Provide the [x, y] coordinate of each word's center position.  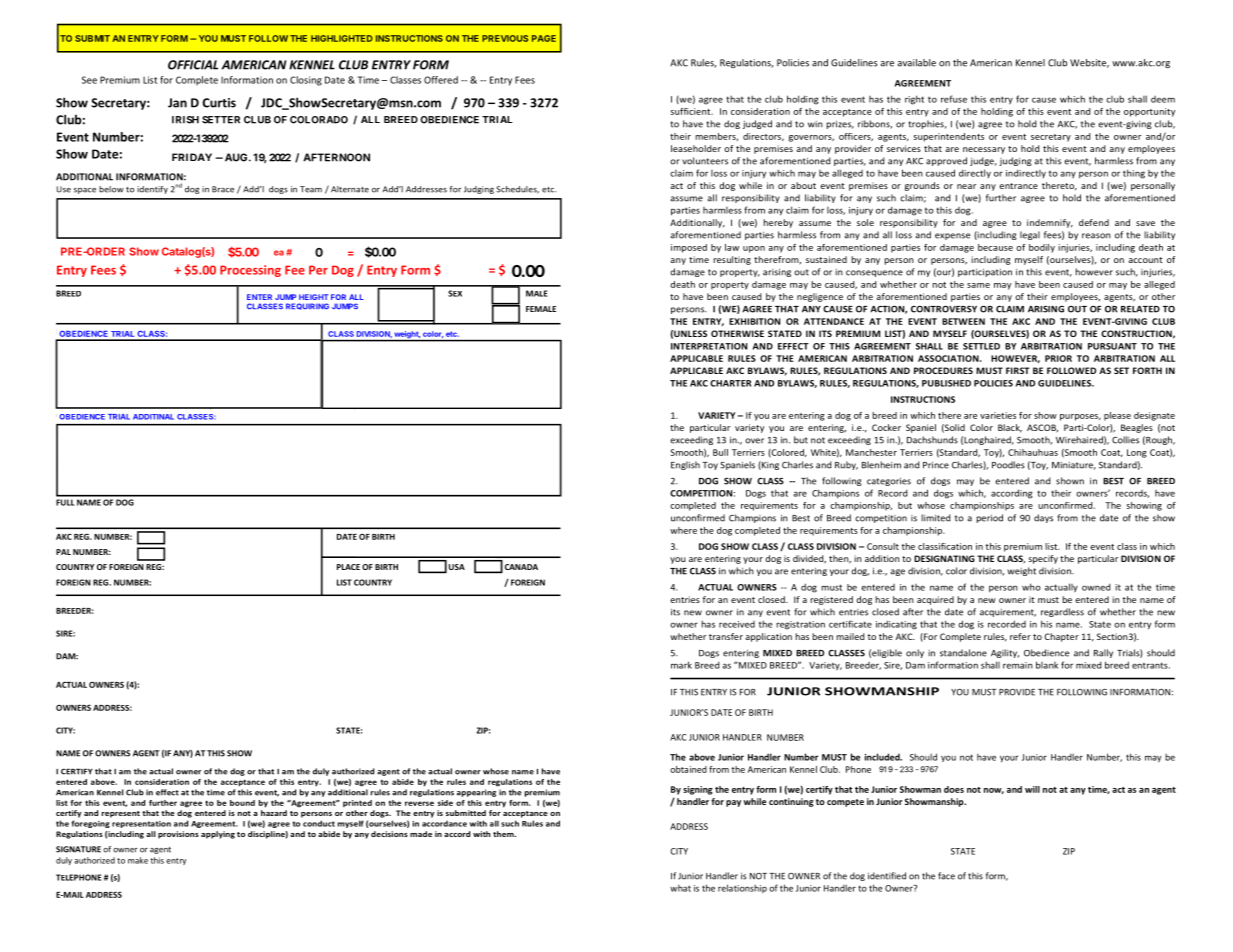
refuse [954, 99]
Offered [441, 80]
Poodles [1008, 465]
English [685, 465]
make [138, 860]
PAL [63, 552]
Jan [177, 103]
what [680, 888]
